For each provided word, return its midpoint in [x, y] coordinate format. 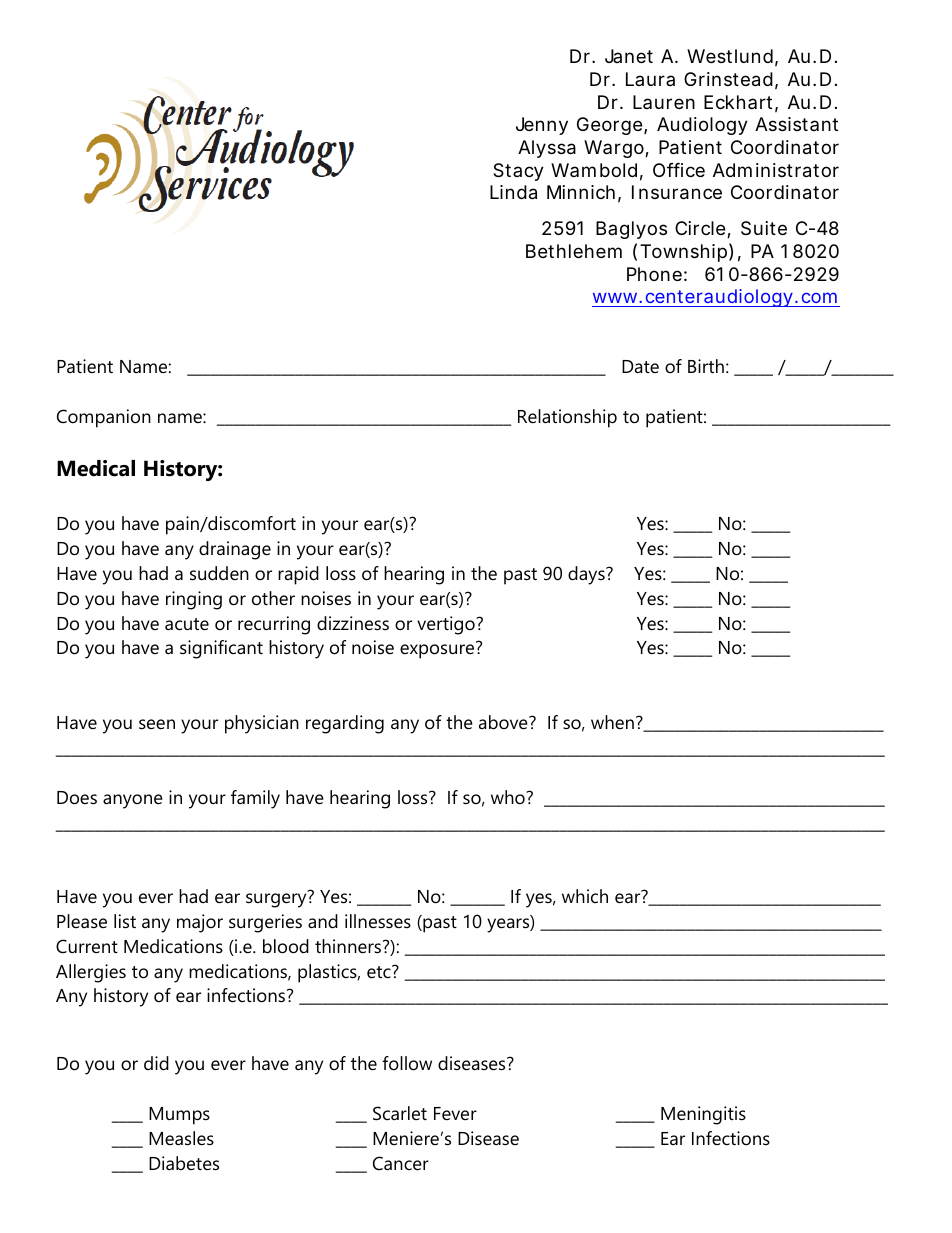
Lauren [664, 102]
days [587, 575]
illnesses [378, 921]
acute [187, 624]
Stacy [518, 172]
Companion [104, 418]
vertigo [447, 625]
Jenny [542, 126]
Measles [181, 1138]
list [125, 921]
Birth [706, 366]
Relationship [567, 418]
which [585, 896]
